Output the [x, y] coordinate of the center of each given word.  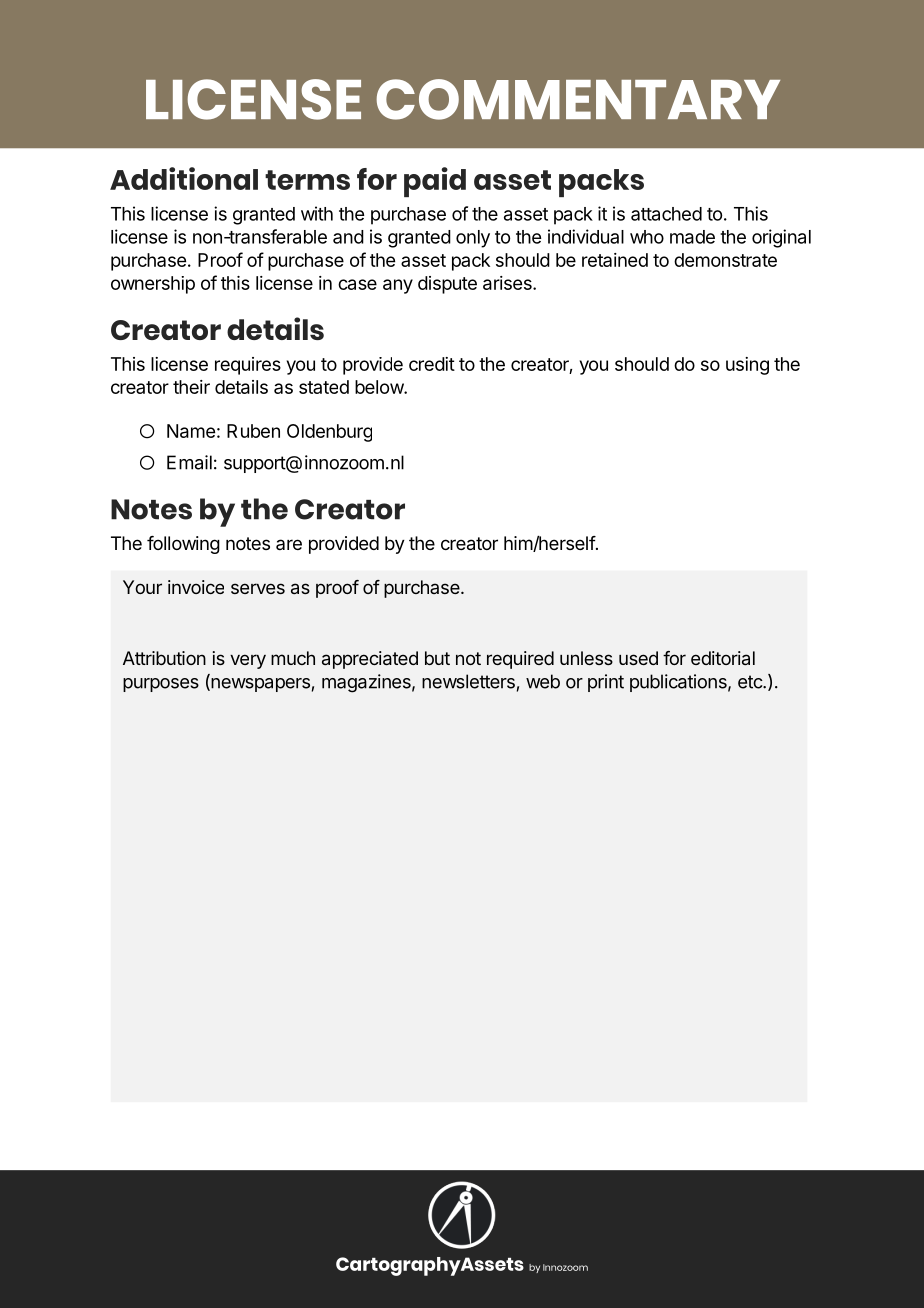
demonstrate [725, 260]
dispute [447, 285]
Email [189, 462]
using [747, 366]
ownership [153, 285]
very [248, 661]
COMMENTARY [578, 99]
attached [666, 214]
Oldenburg [329, 433]
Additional [184, 178]
